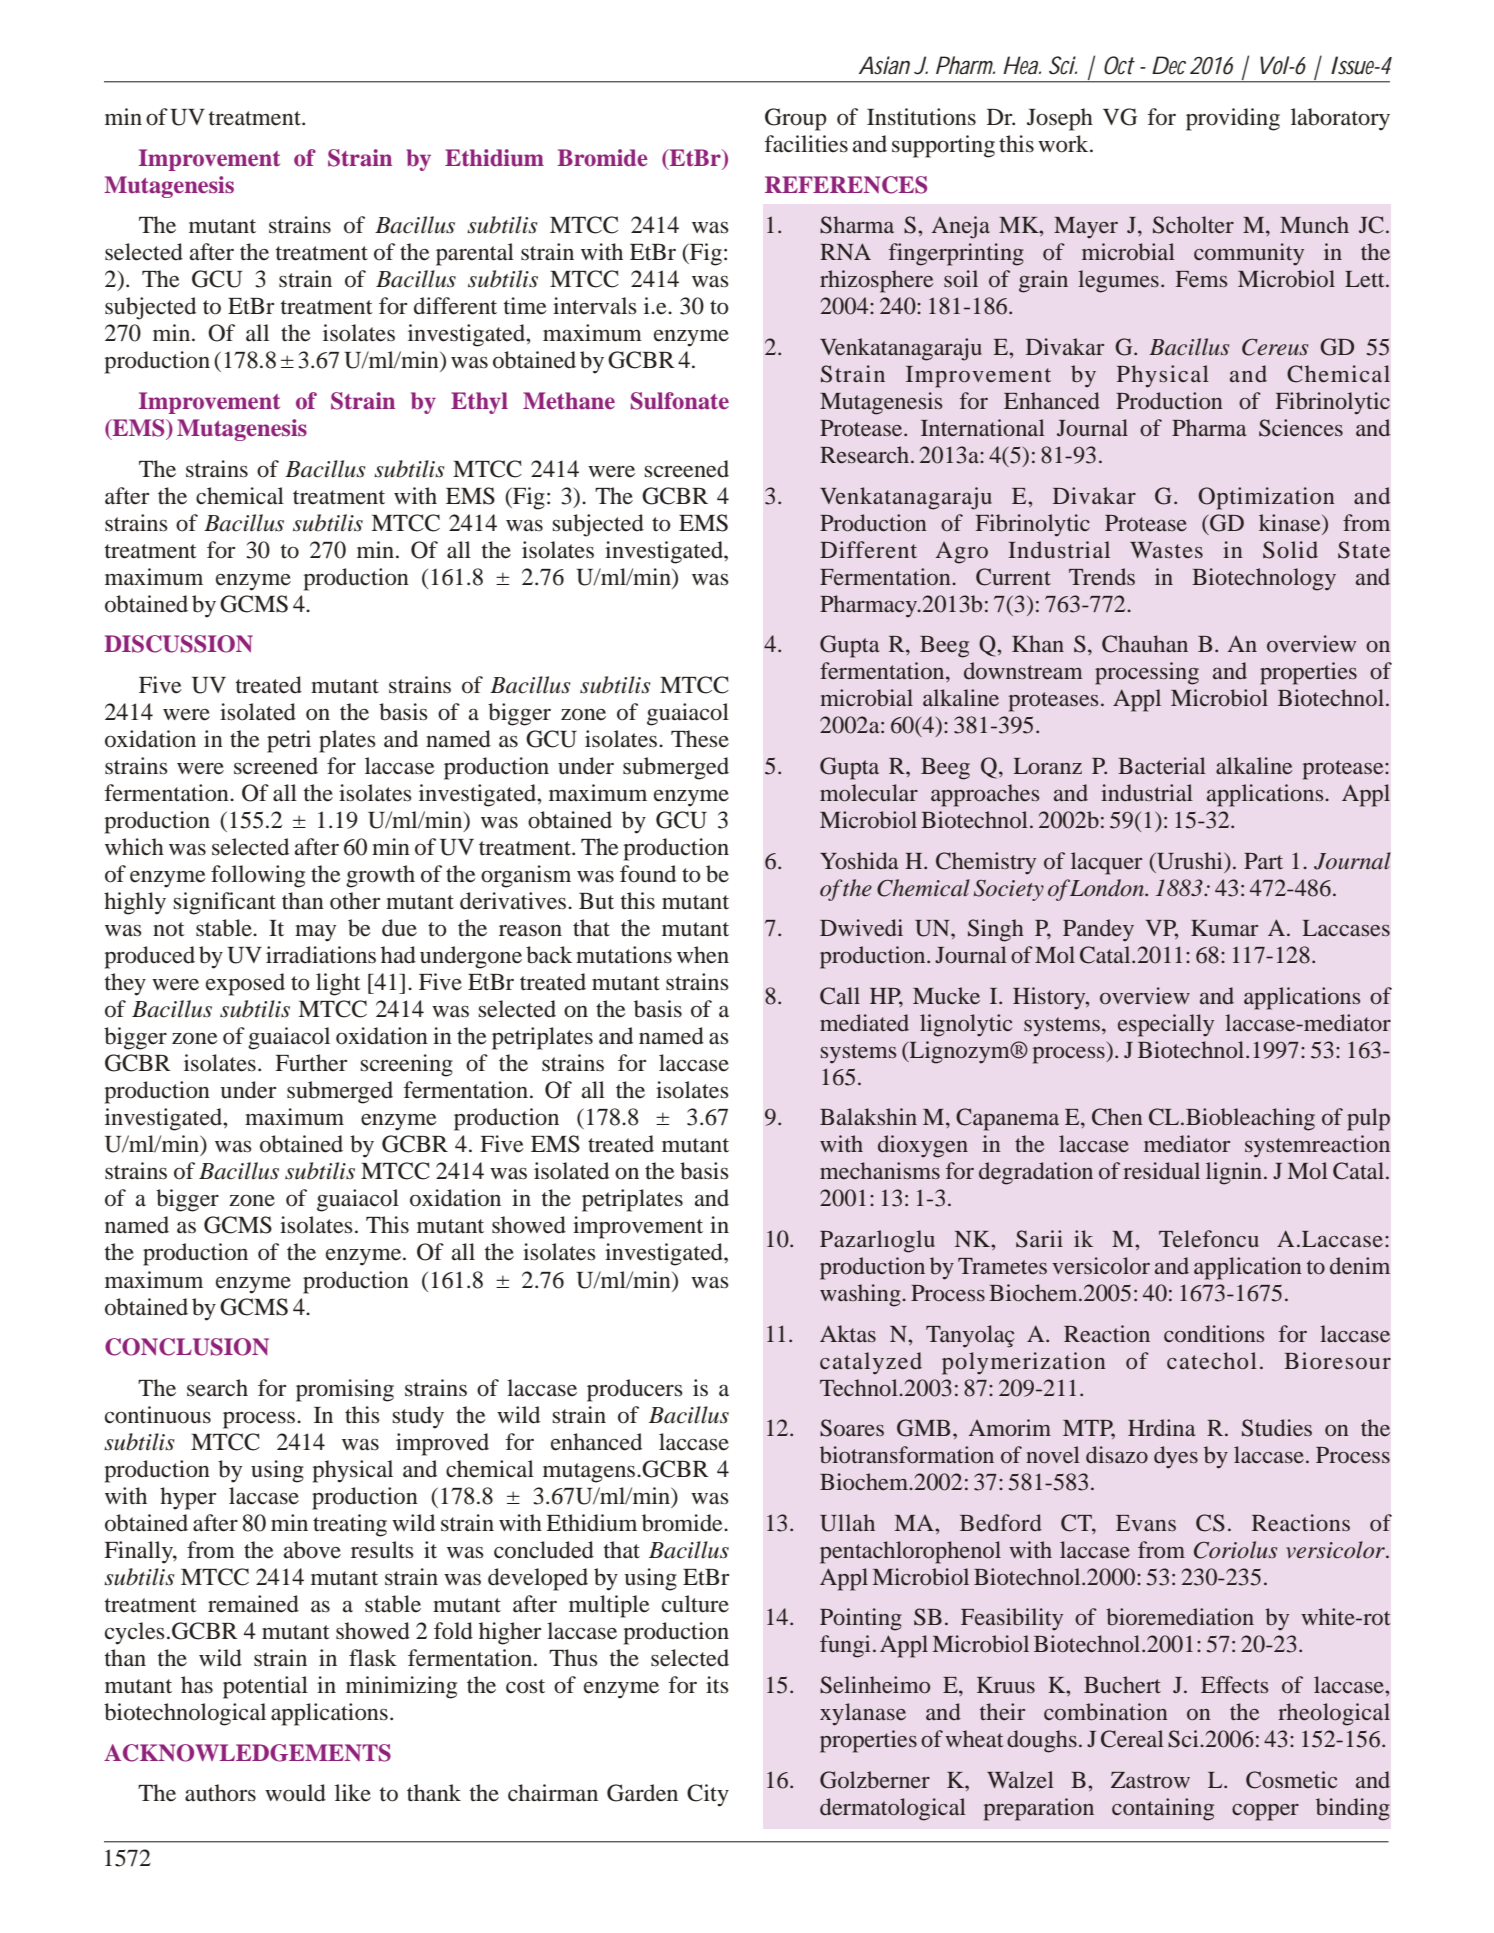 The image size is (1494, 1933). I want to click on ACKNOWLEDGEMENTS, so click(247, 1753).
